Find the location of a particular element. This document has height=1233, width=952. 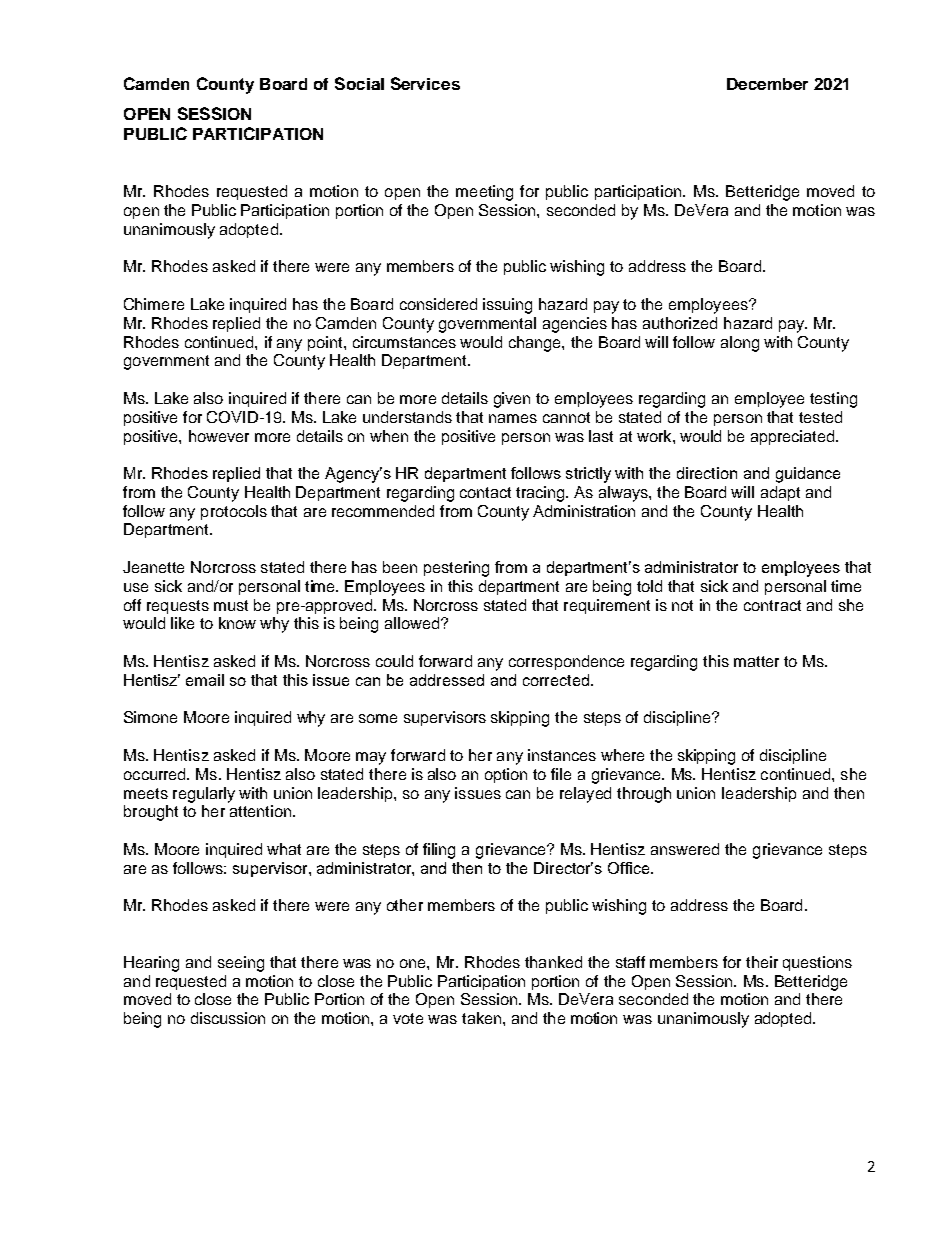

contract is located at coordinates (772, 605).
